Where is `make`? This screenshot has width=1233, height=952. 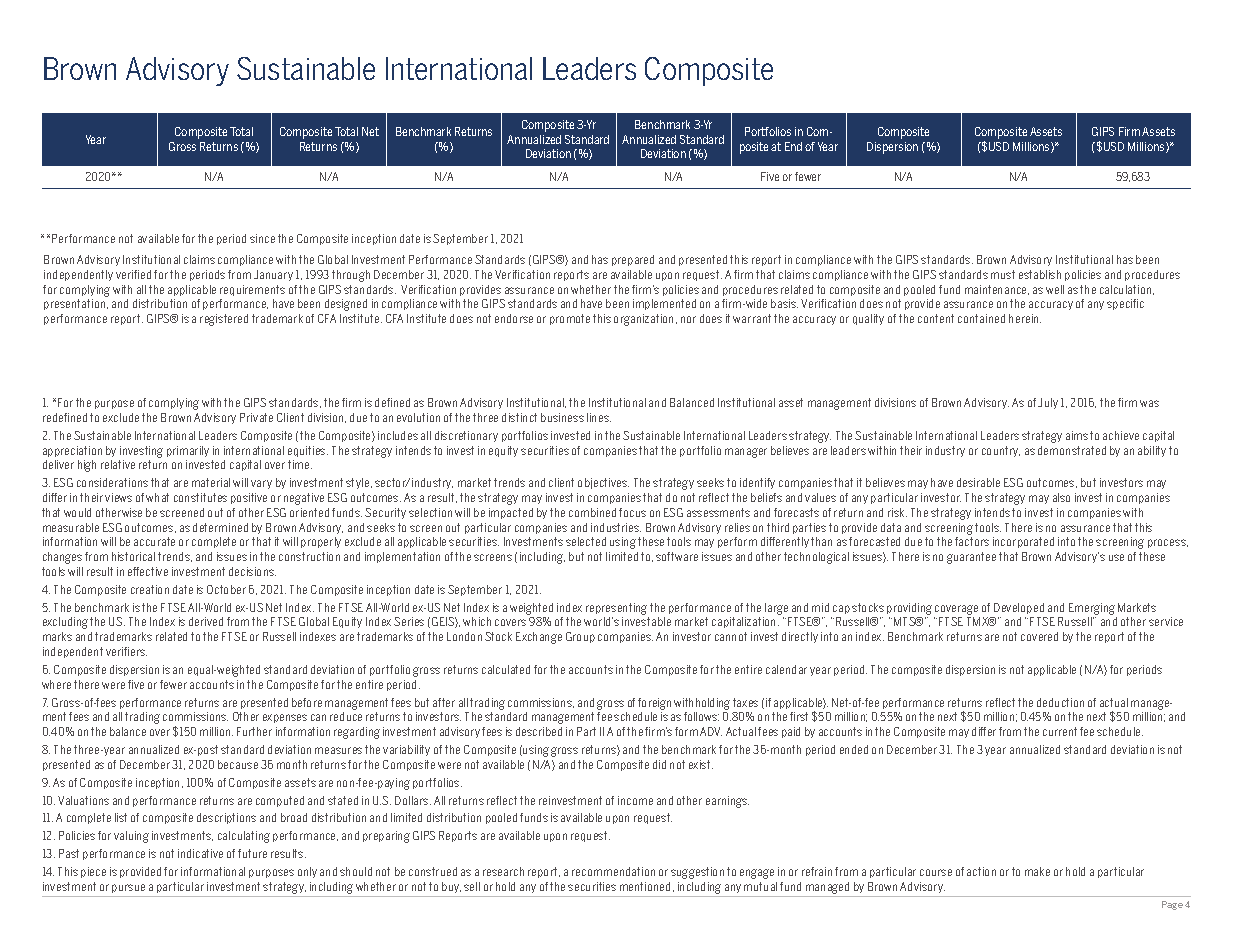
make is located at coordinates (1037, 871).
